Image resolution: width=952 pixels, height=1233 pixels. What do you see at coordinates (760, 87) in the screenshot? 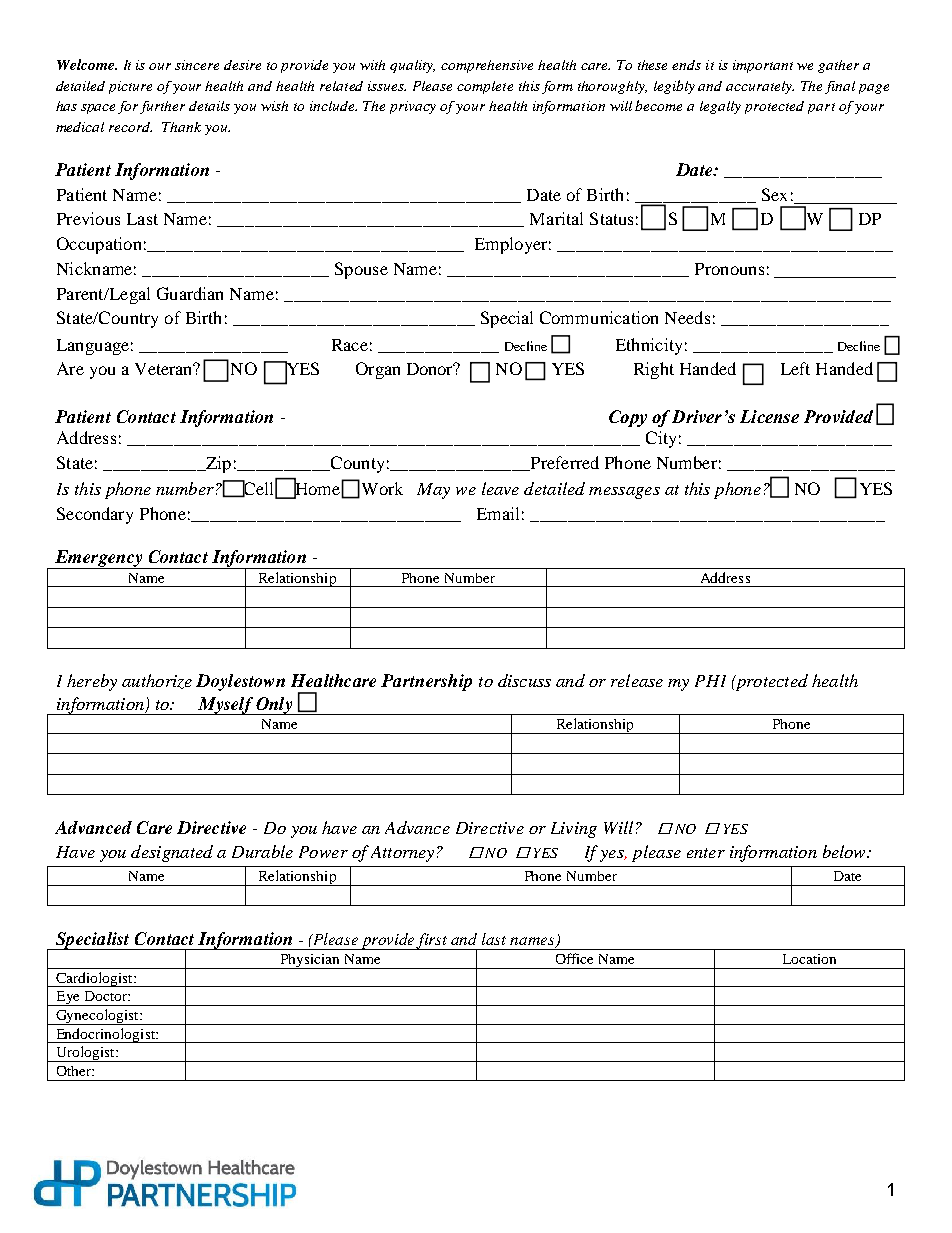
I see `accurately` at bounding box center [760, 87].
